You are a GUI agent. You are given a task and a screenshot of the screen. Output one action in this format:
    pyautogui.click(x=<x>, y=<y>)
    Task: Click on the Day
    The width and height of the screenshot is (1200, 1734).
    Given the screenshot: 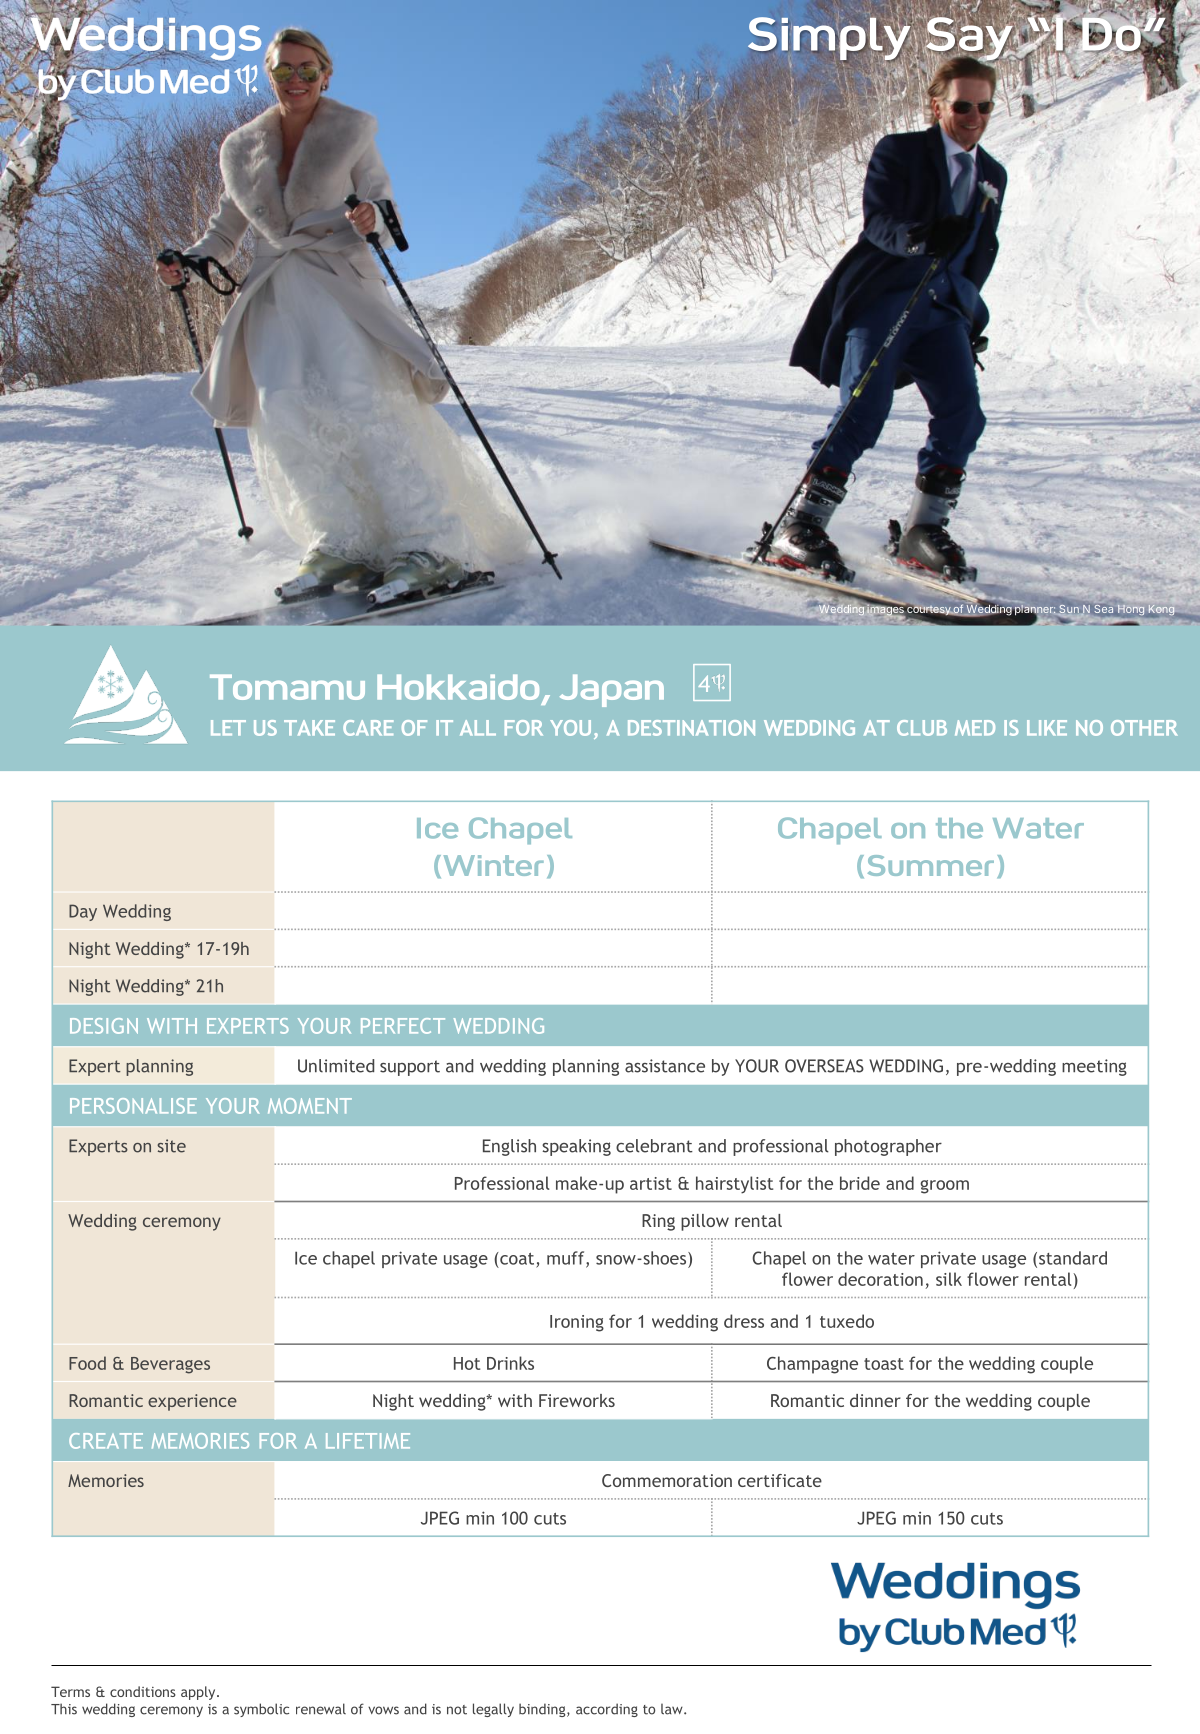 What is the action you would take?
    pyautogui.click(x=83, y=912)
